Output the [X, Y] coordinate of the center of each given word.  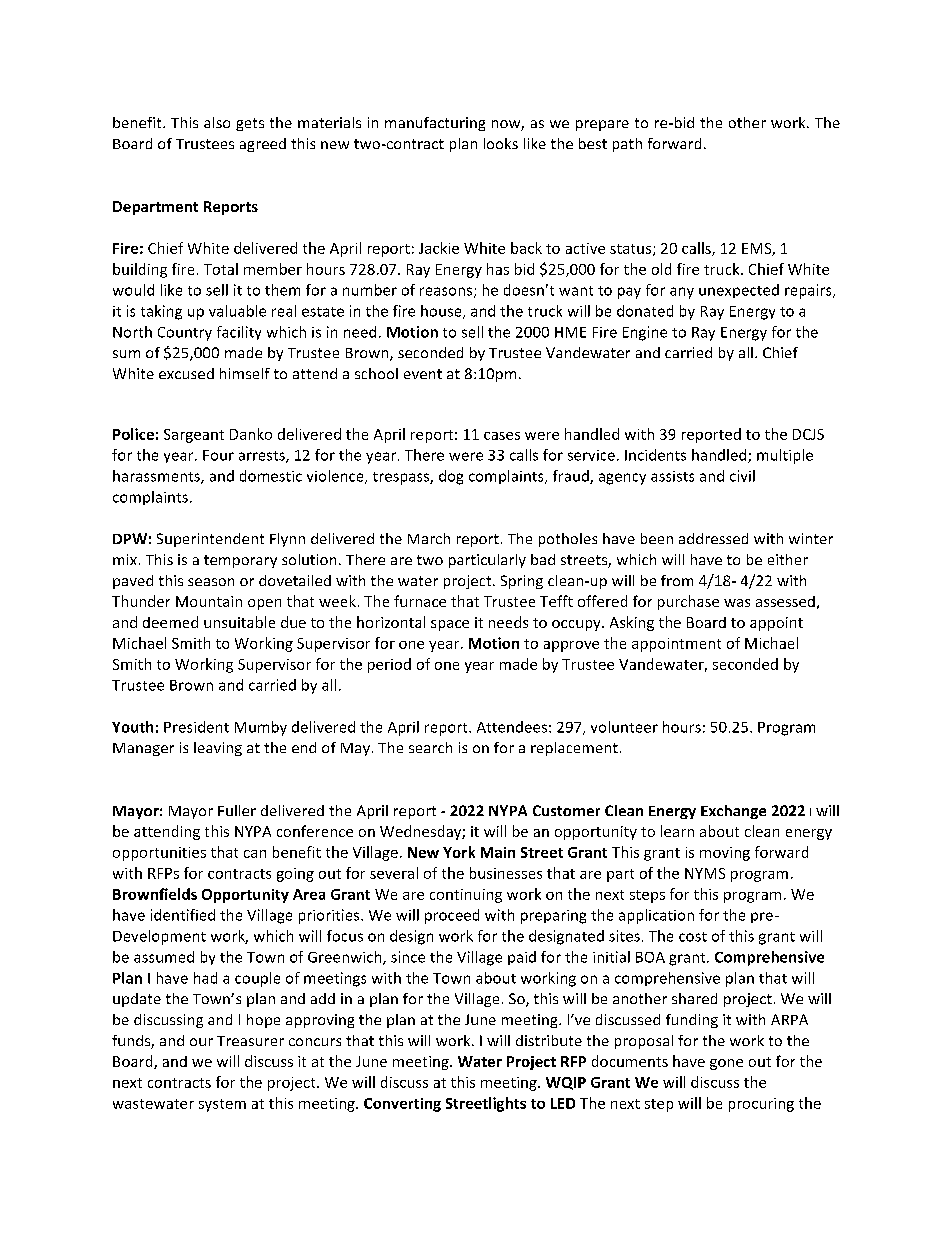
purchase [688, 602]
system [222, 1105]
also [217, 122]
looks [501, 143]
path [627, 145]
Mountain [209, 601]
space [450, 625]
